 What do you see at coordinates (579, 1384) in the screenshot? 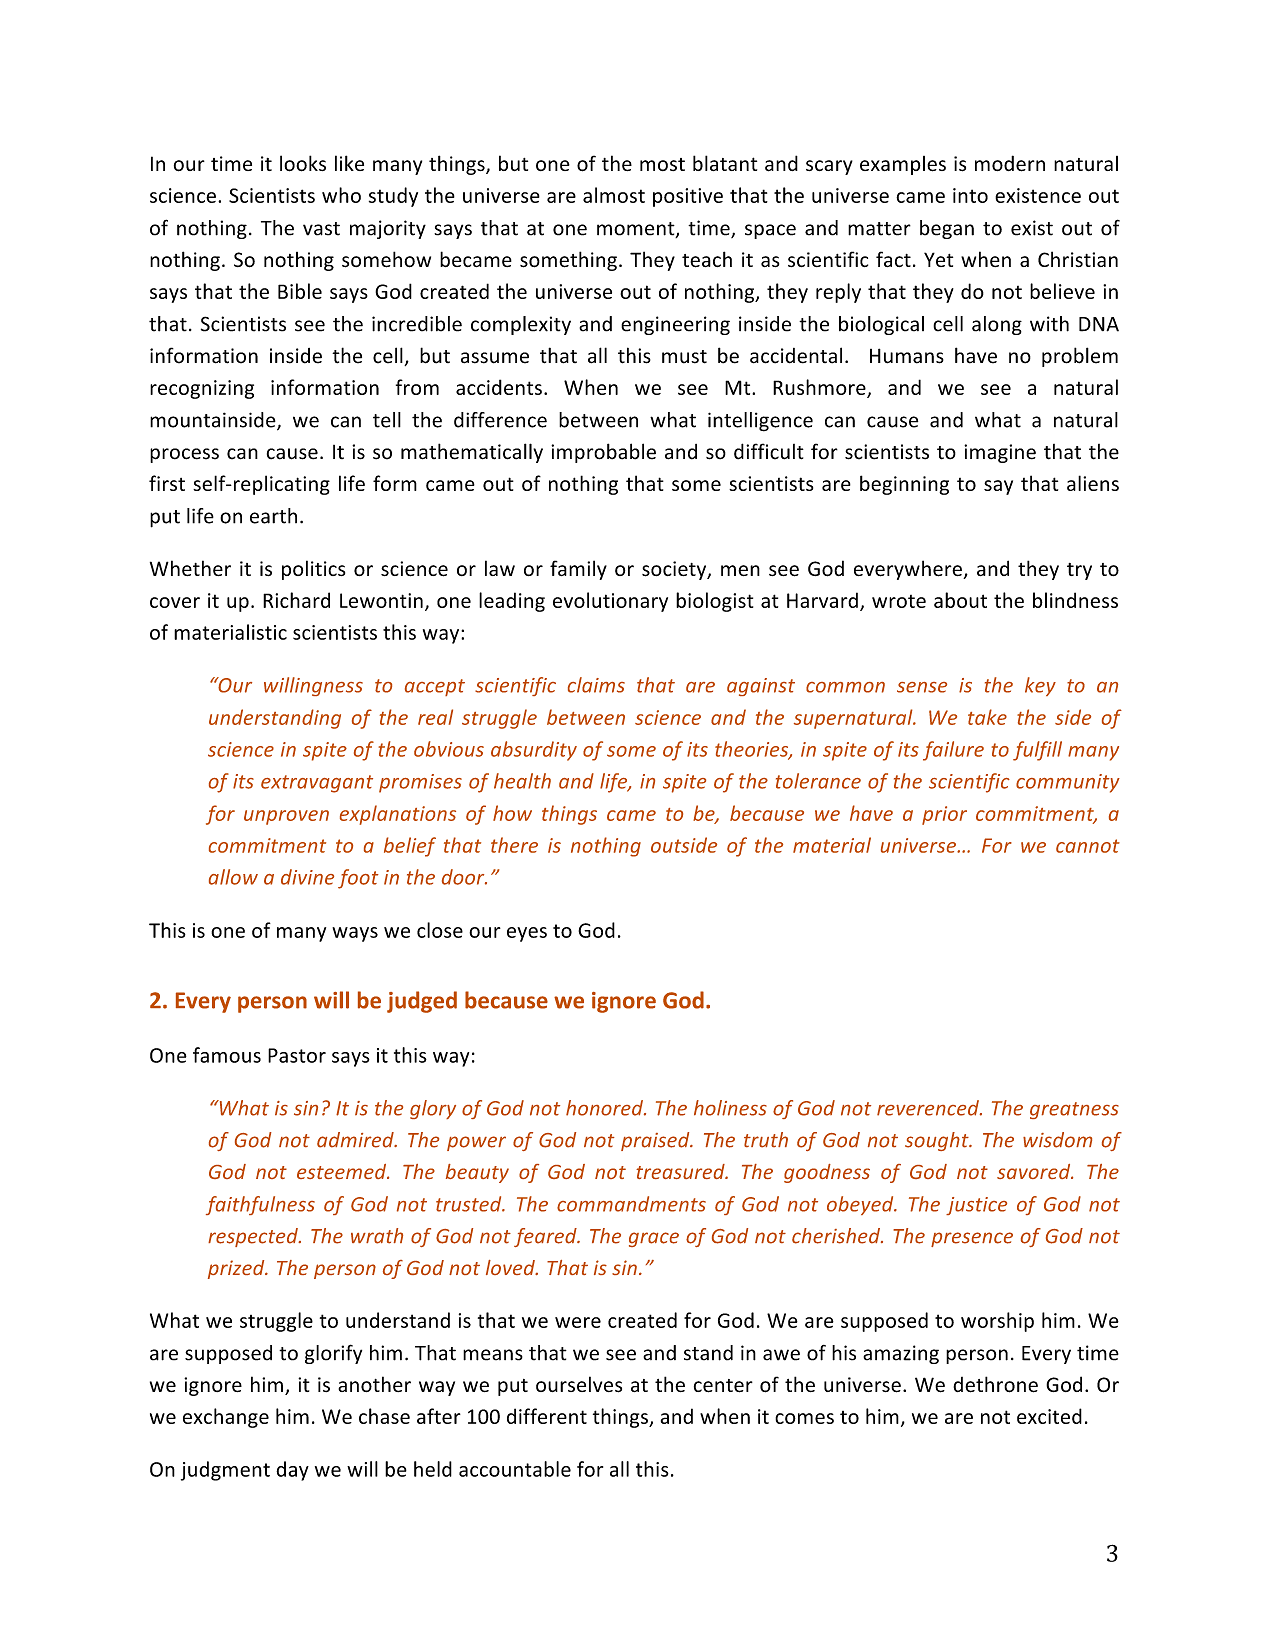
I see `ourselves` at bounding box center [579, 1384].
